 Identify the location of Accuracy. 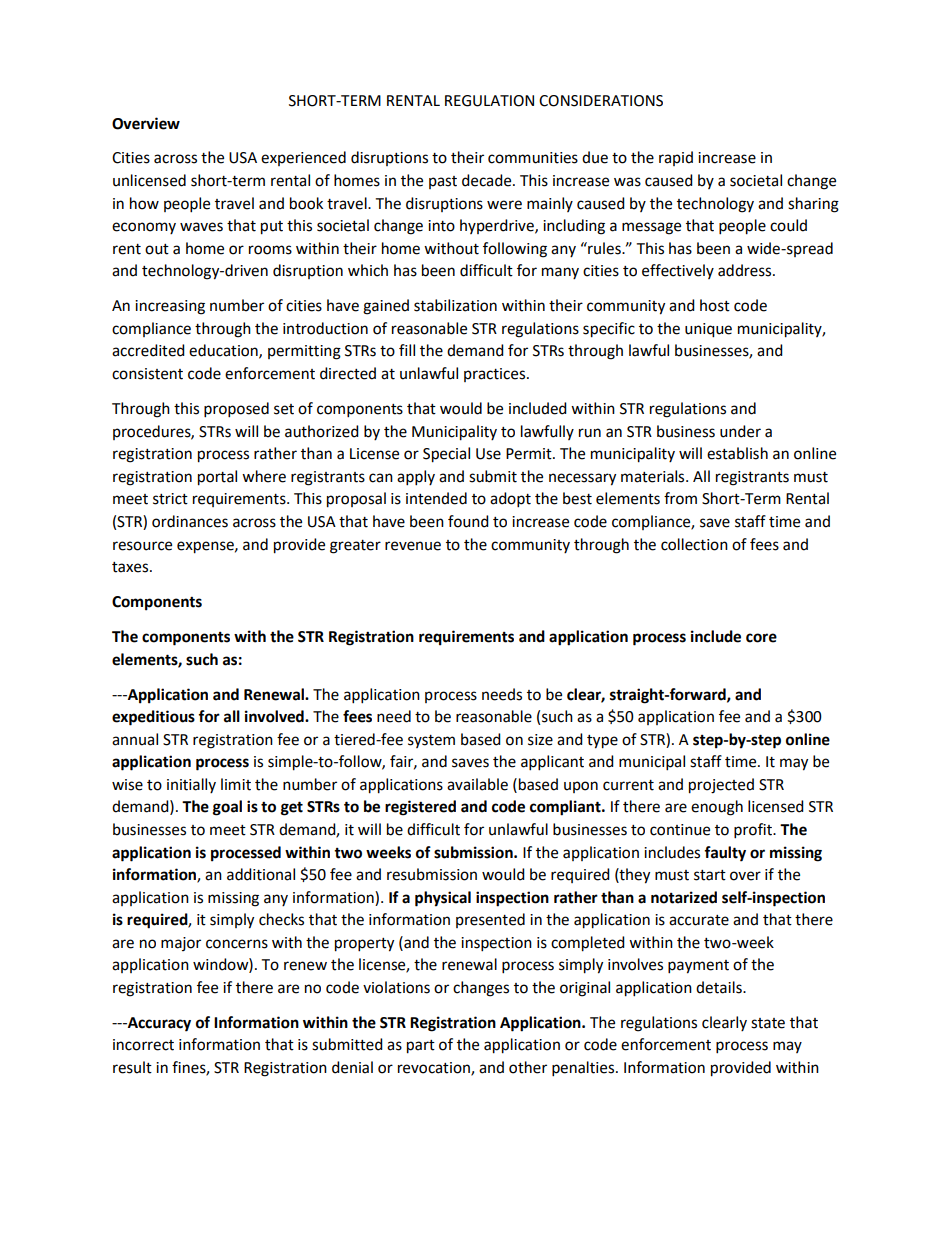
(158, 1024).
